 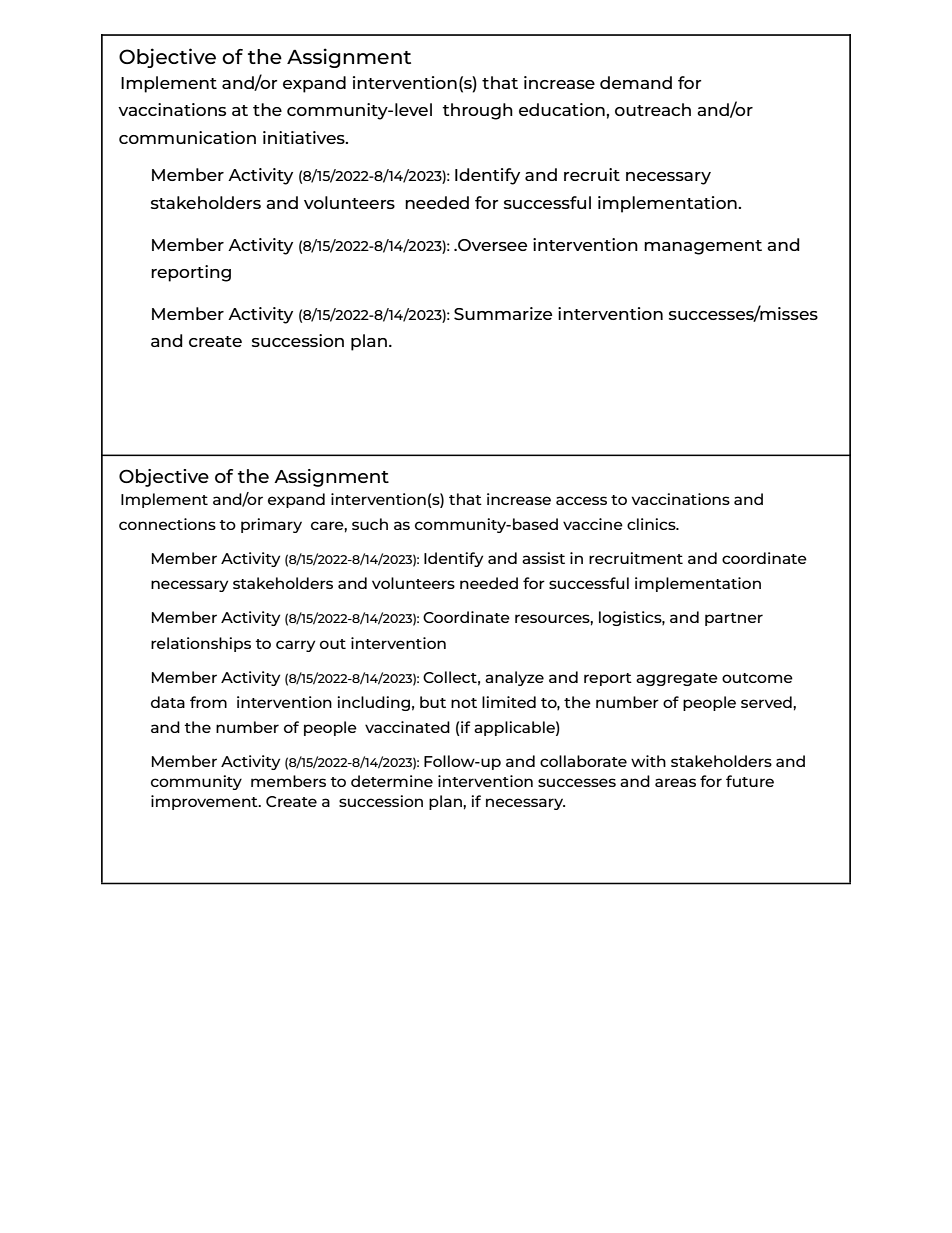 What do you see at coordinates (581, 500) in the screenshot?
I see `access` at bounding box center [581, 500].
